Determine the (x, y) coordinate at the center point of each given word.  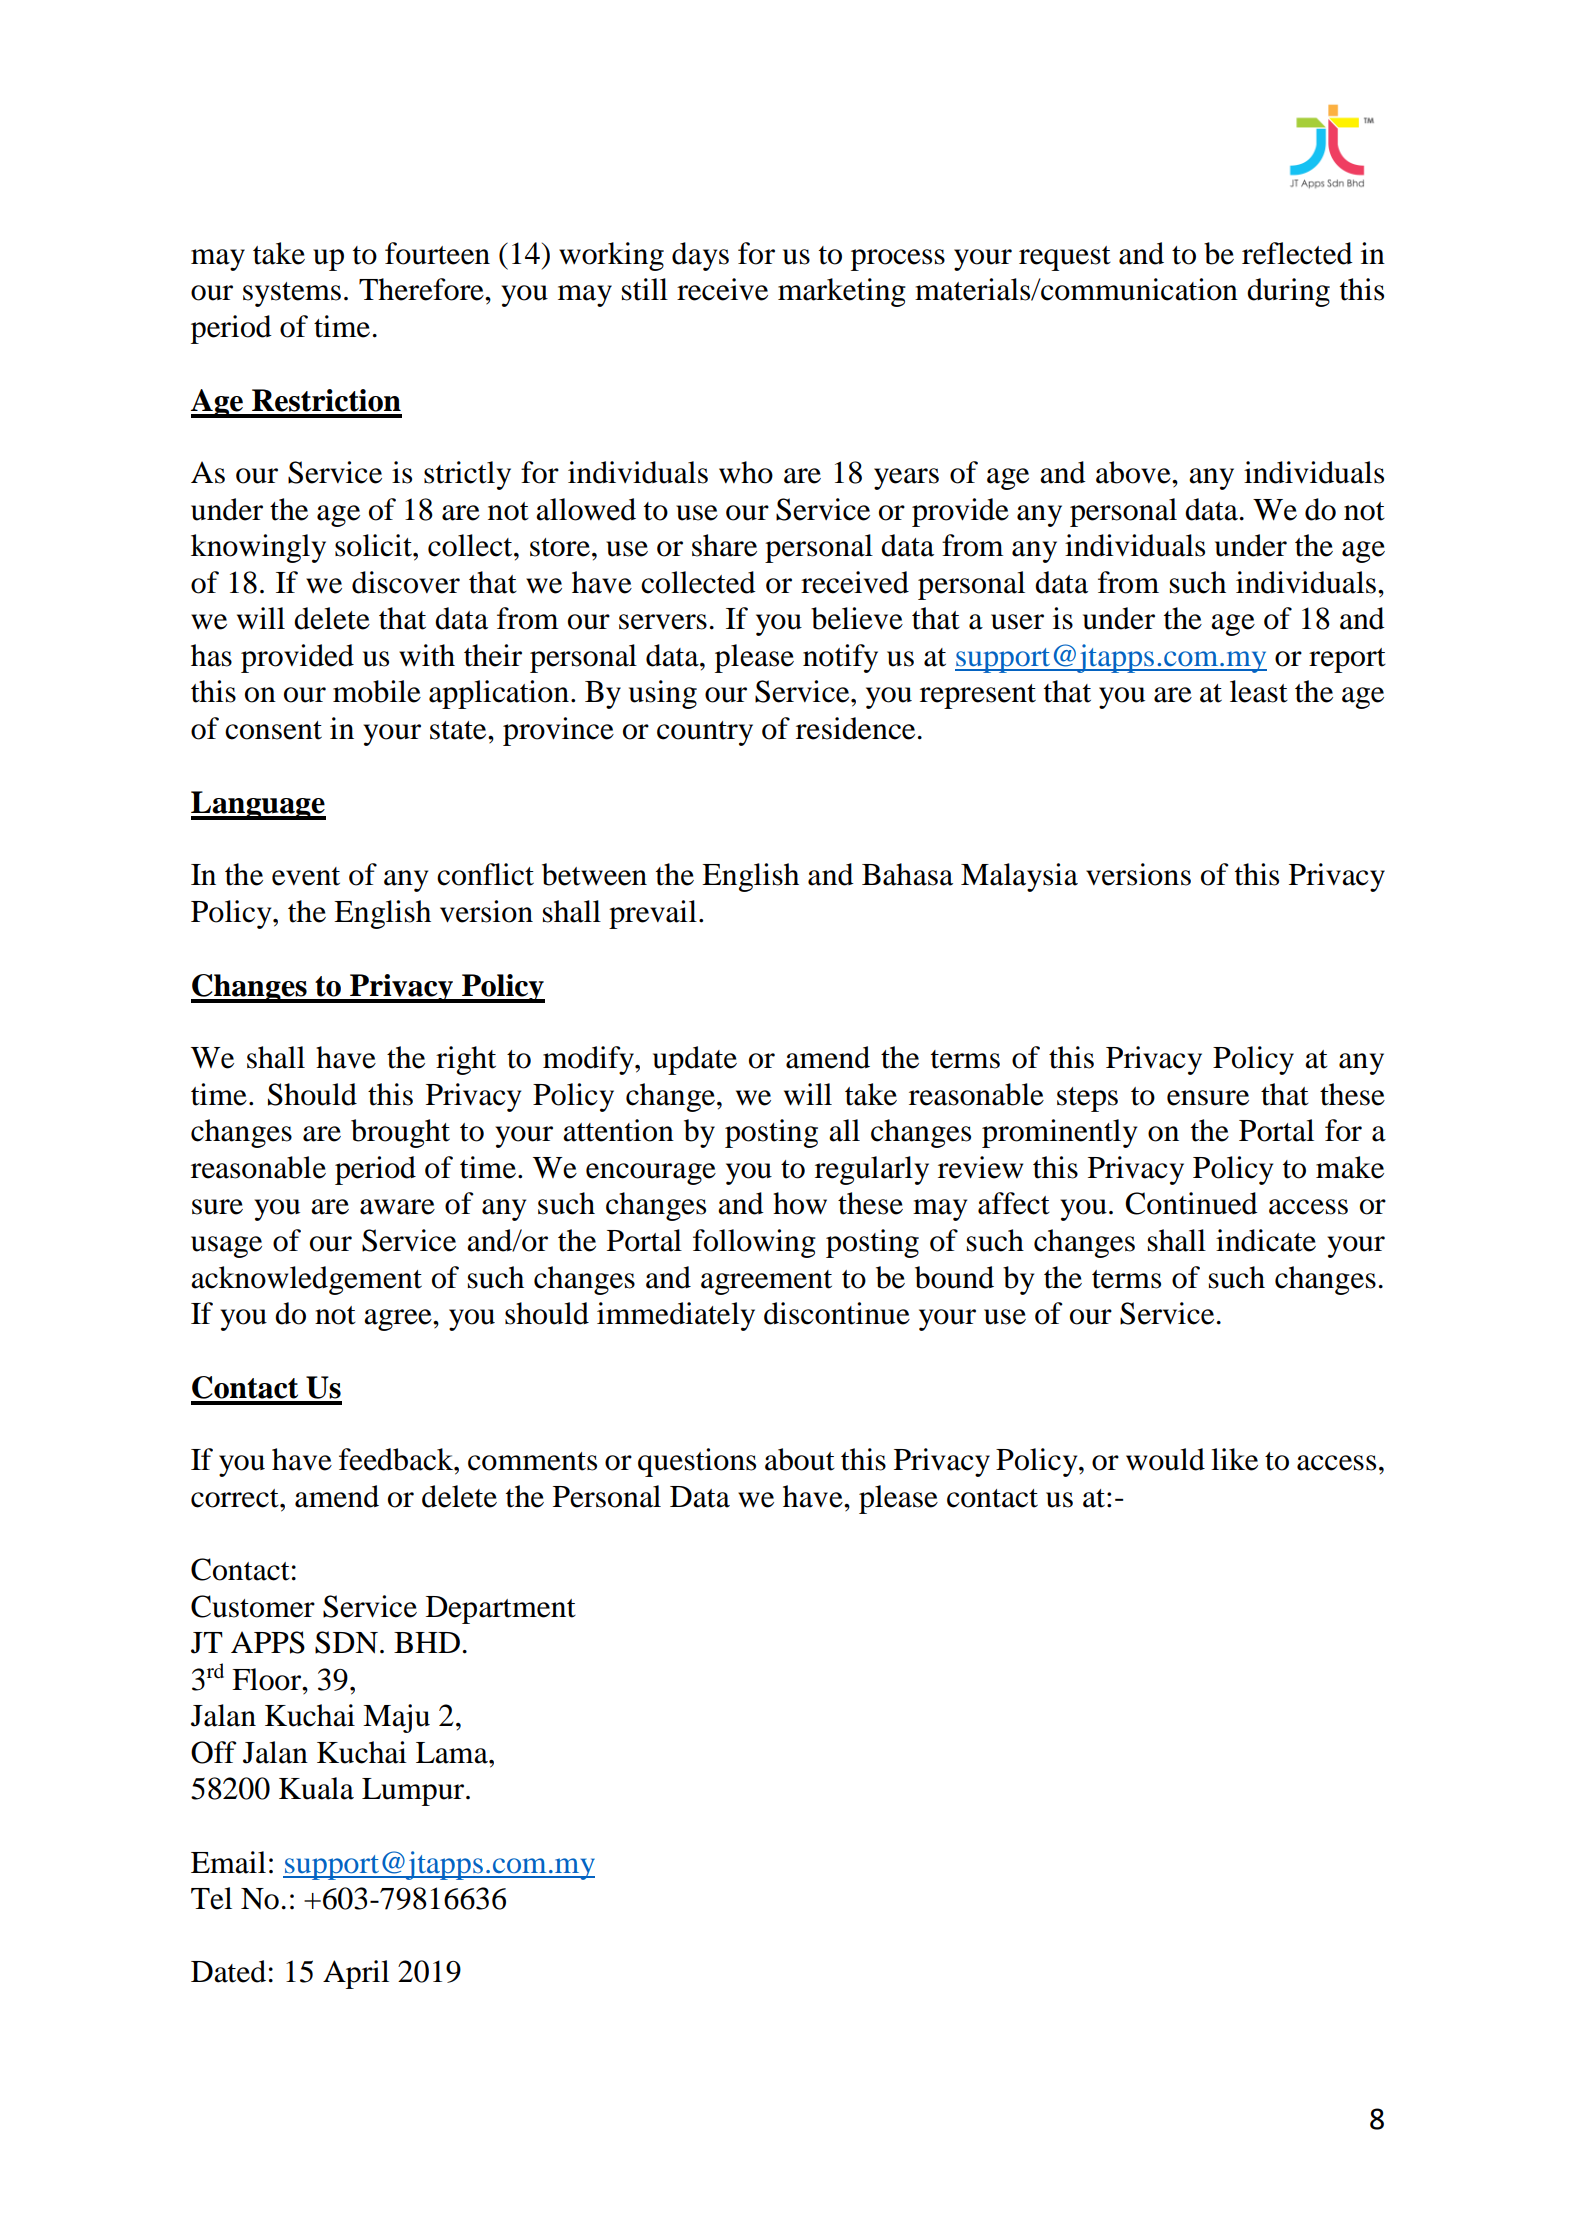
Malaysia (1019, 877)
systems (292, 294)
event (306, 876)
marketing (842, 292)
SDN (346, 1642)
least (1259, 691)
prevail (653, 914)
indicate (1266, 1240)
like (1234, 1459)
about (800, 1459)
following (754, 1243)
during (1288, 292)
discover (406, 582)
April (356, 1974)
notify (840, 658)
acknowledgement (306, 1280)
